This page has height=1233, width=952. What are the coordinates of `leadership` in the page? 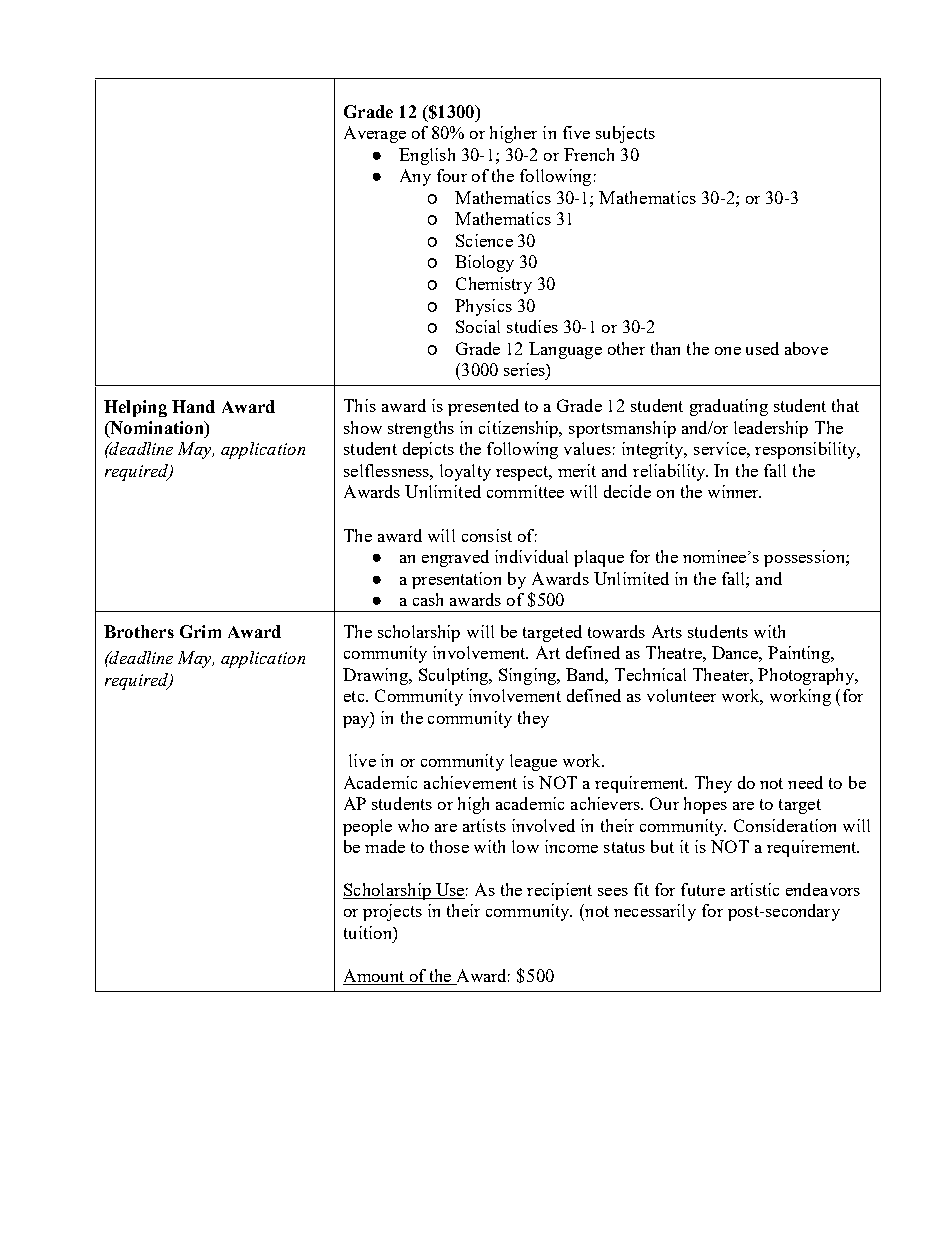 It's located at (771, 429).
